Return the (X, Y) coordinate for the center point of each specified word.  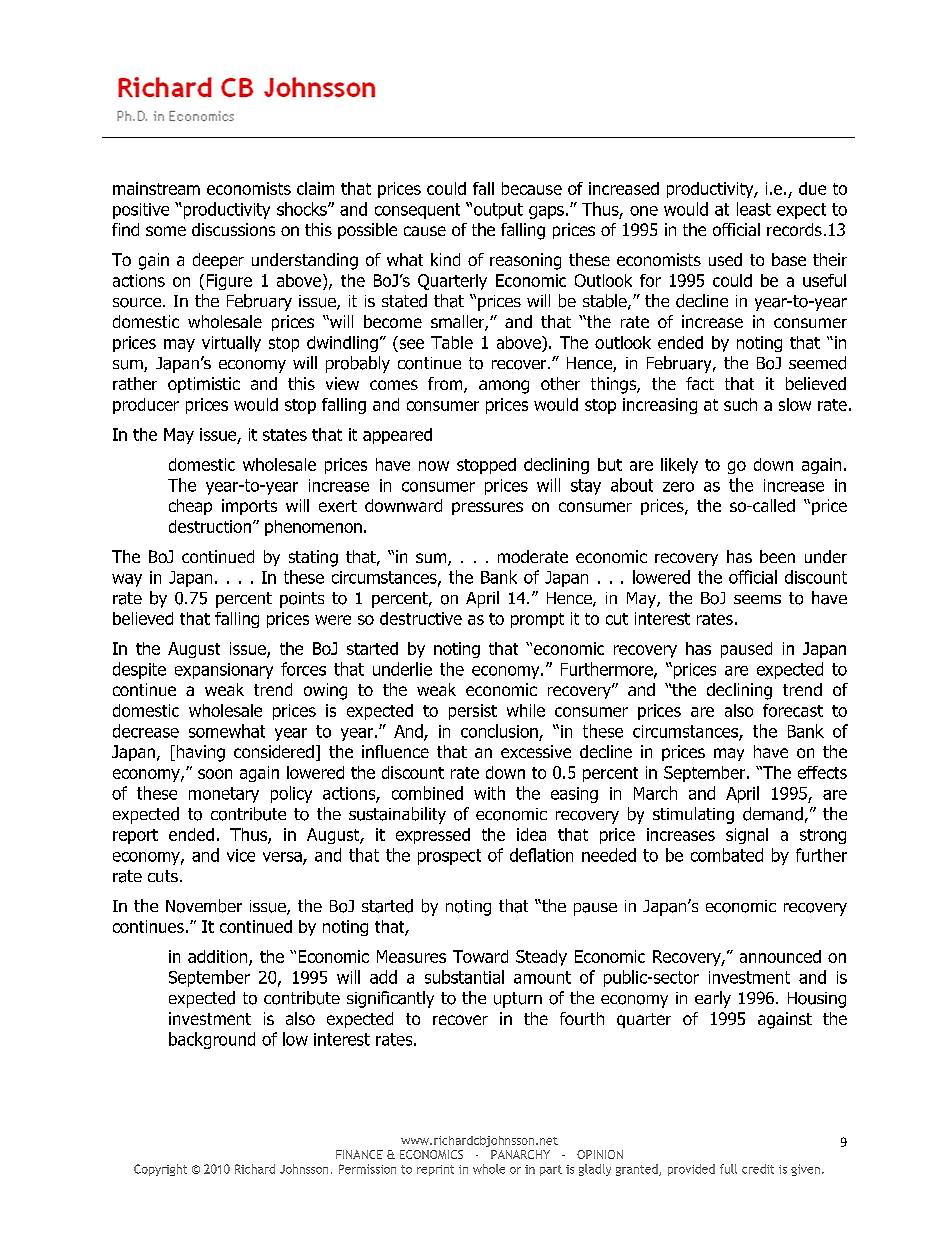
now (434, 466)
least (754, 209)
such (740, 404)
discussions (233, 229)
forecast (793, 710)
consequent (417, 211)
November (204, 906)
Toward (480, 956)
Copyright (160, 1170)
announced (780, 956)
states (285, 435)
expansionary (224, 671)
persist (473, 712)
